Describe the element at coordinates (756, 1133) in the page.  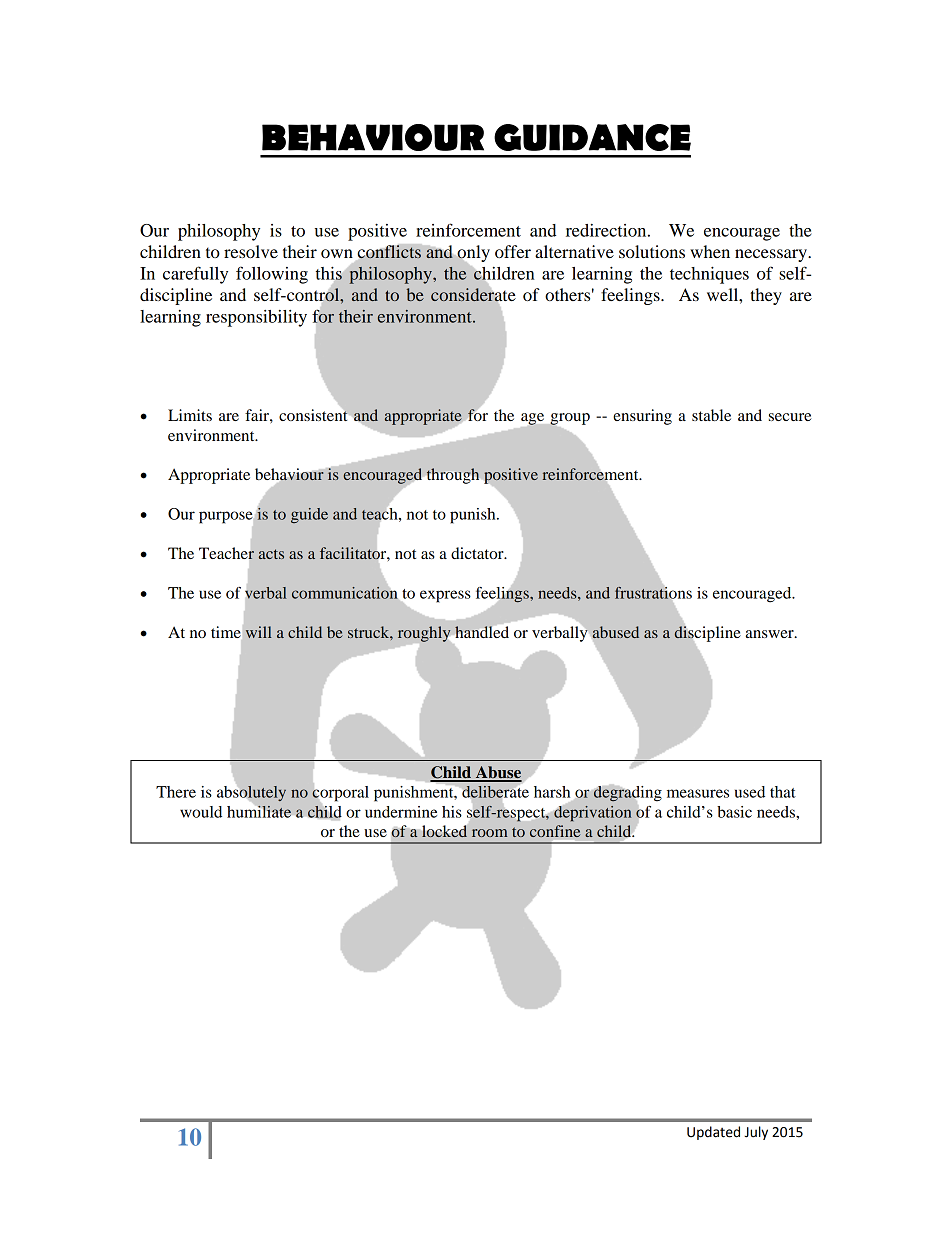
I see `July` at that location.
